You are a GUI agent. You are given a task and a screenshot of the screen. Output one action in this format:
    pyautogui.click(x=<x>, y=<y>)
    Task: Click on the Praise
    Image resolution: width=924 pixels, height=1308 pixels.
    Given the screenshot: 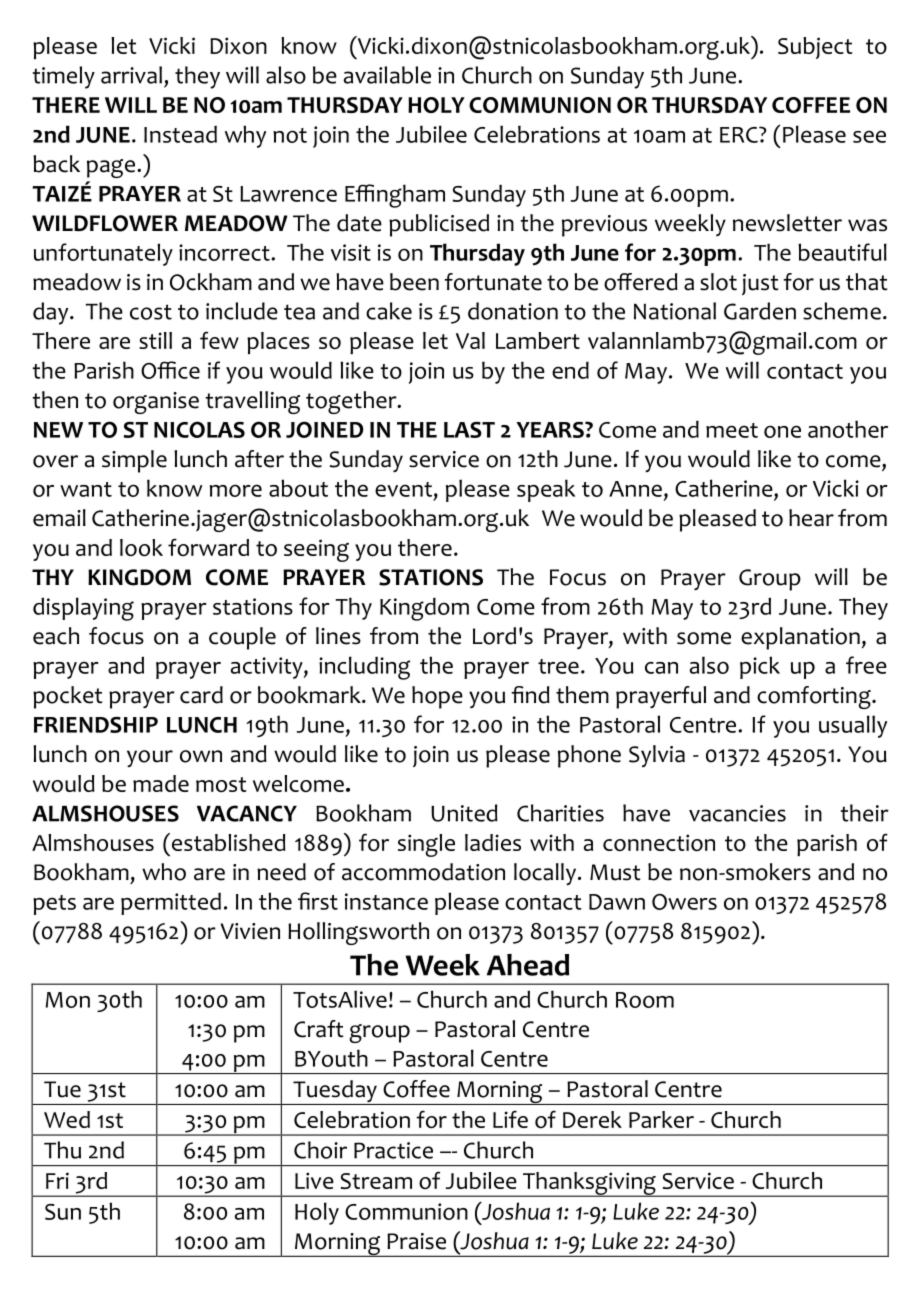 What is the action you would take?
    pyautogui.click(x=416, y=1241)
